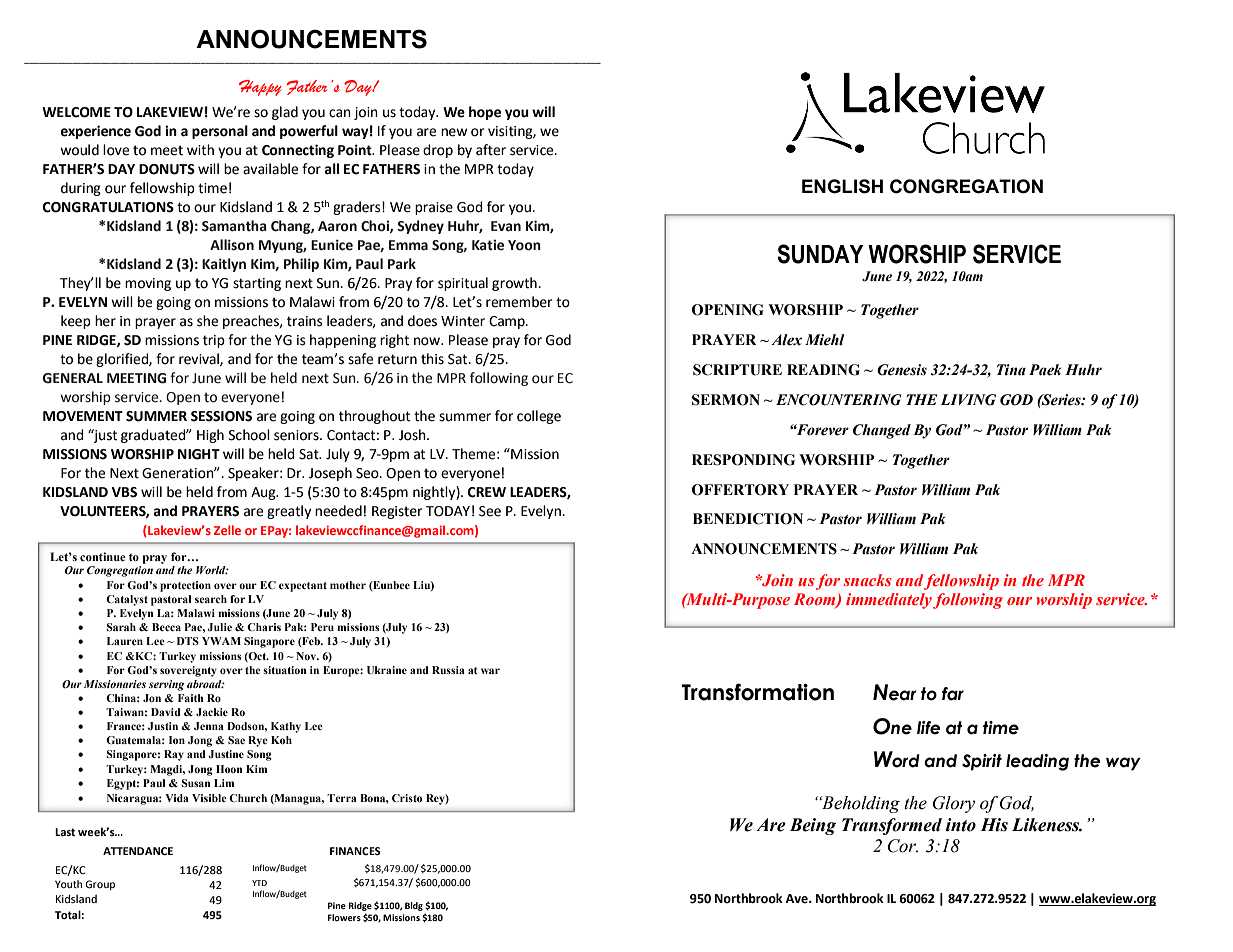  I want to click on ENGLISH, so click(842, 186).
